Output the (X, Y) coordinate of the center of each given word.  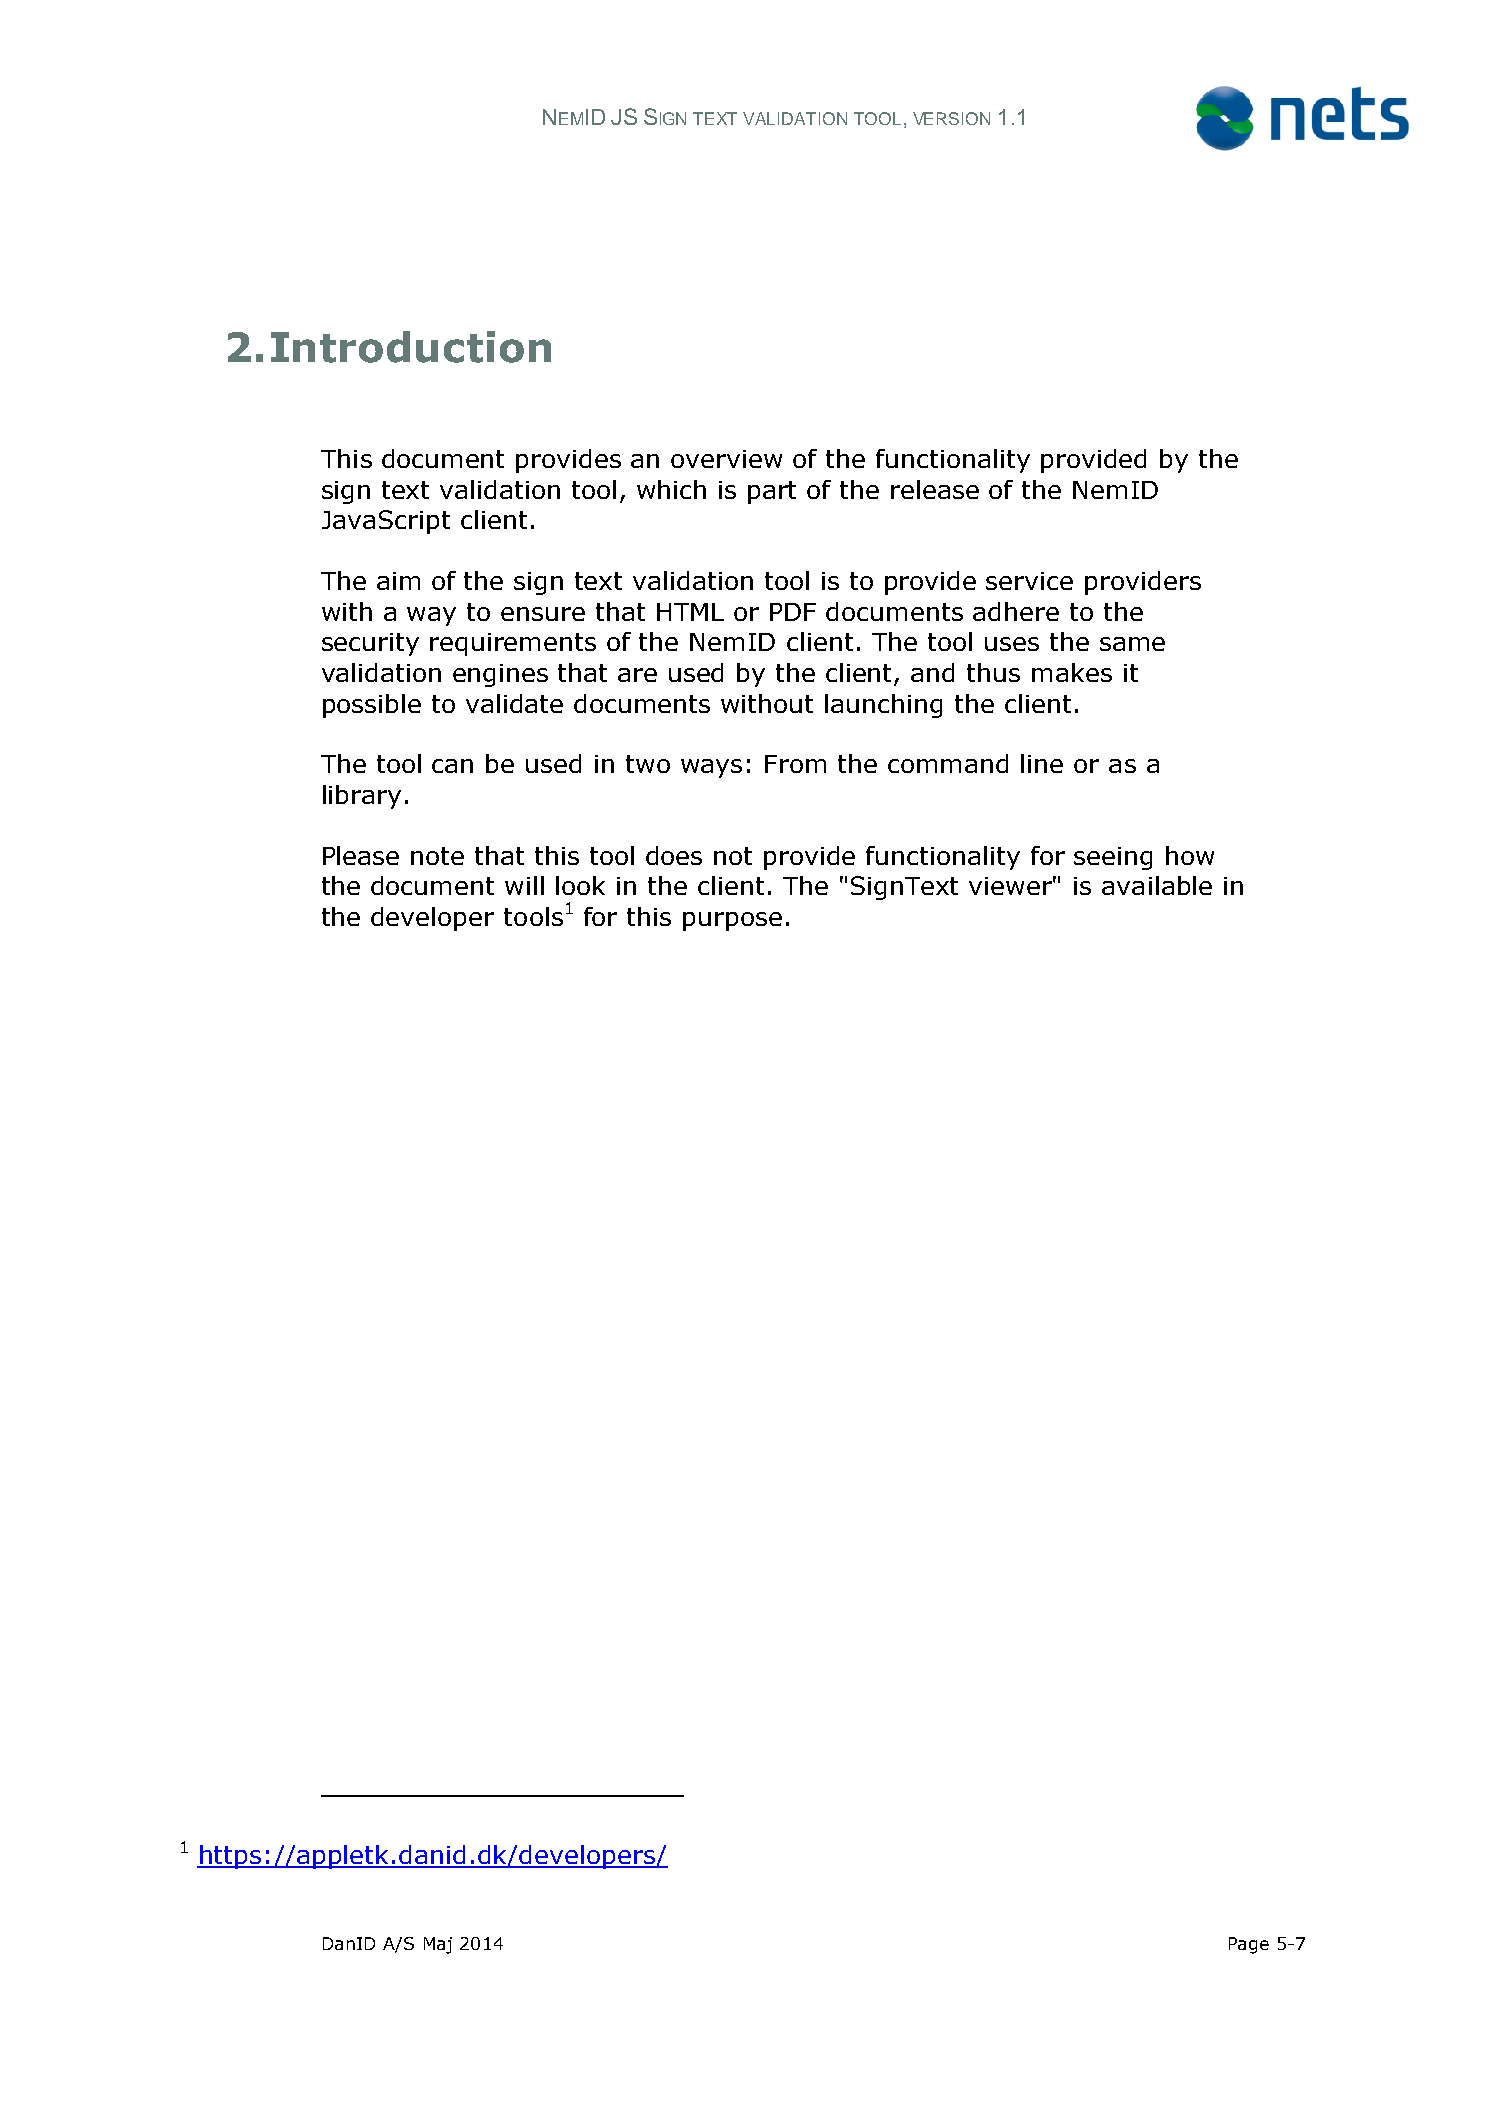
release (935, 489)
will (524, 885)
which (671, 489)
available (1157, 885)
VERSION (951, 118)
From (795, 764)
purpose (732, 921)
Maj (438, 1945)
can (452, 766)
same (1132, 644)
